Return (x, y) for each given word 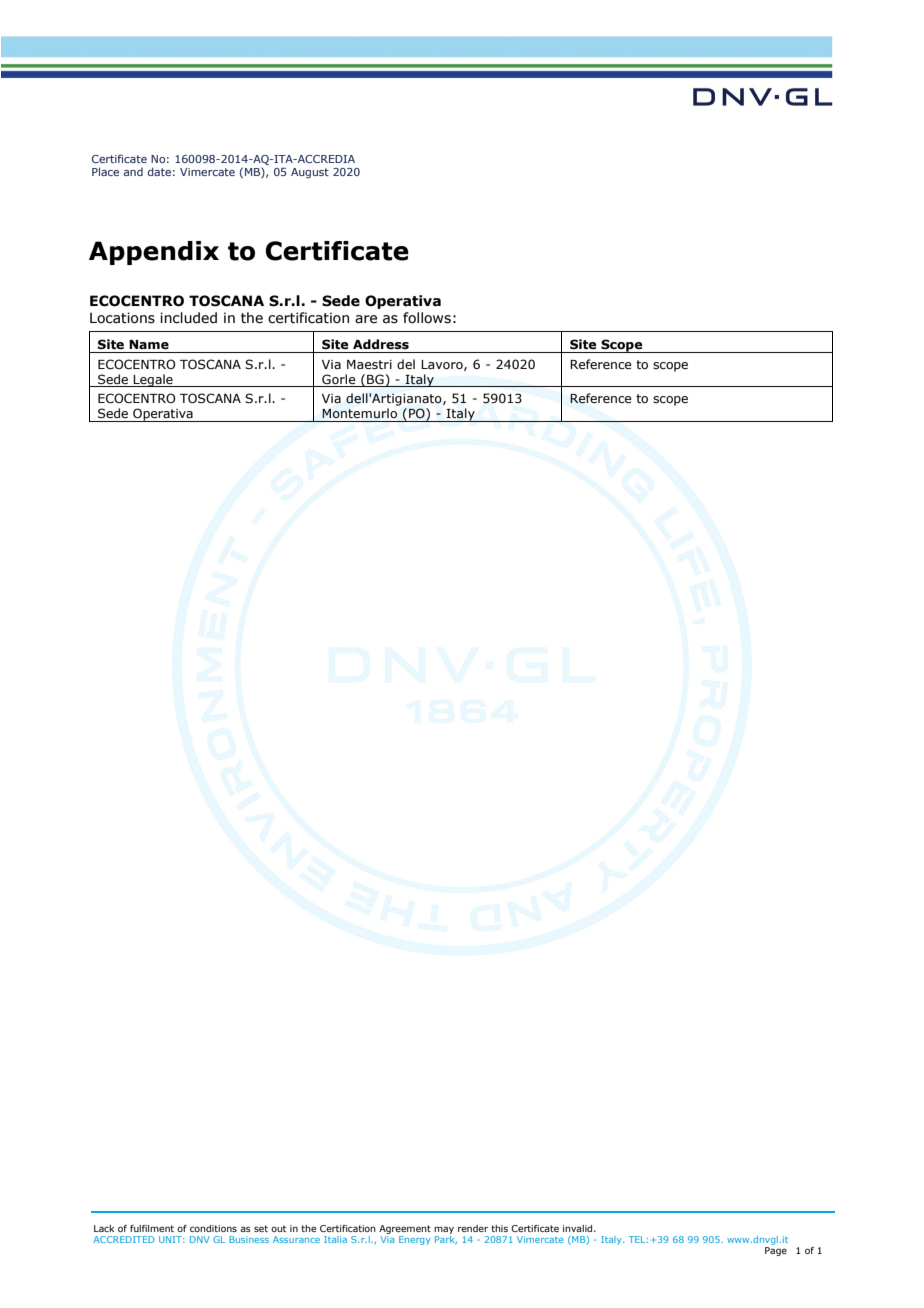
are (366, 319)
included (188, 318)
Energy (415, 1240)
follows (427, 318)
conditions (213, 1228)
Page (776, 1251)
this (499, 1228)
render (473, 1228)
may (444, 1230)
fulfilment (152, 1228)
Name (149, 345)
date (159, 171)
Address (381, 344)
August (310, 173)
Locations (122, 318)
